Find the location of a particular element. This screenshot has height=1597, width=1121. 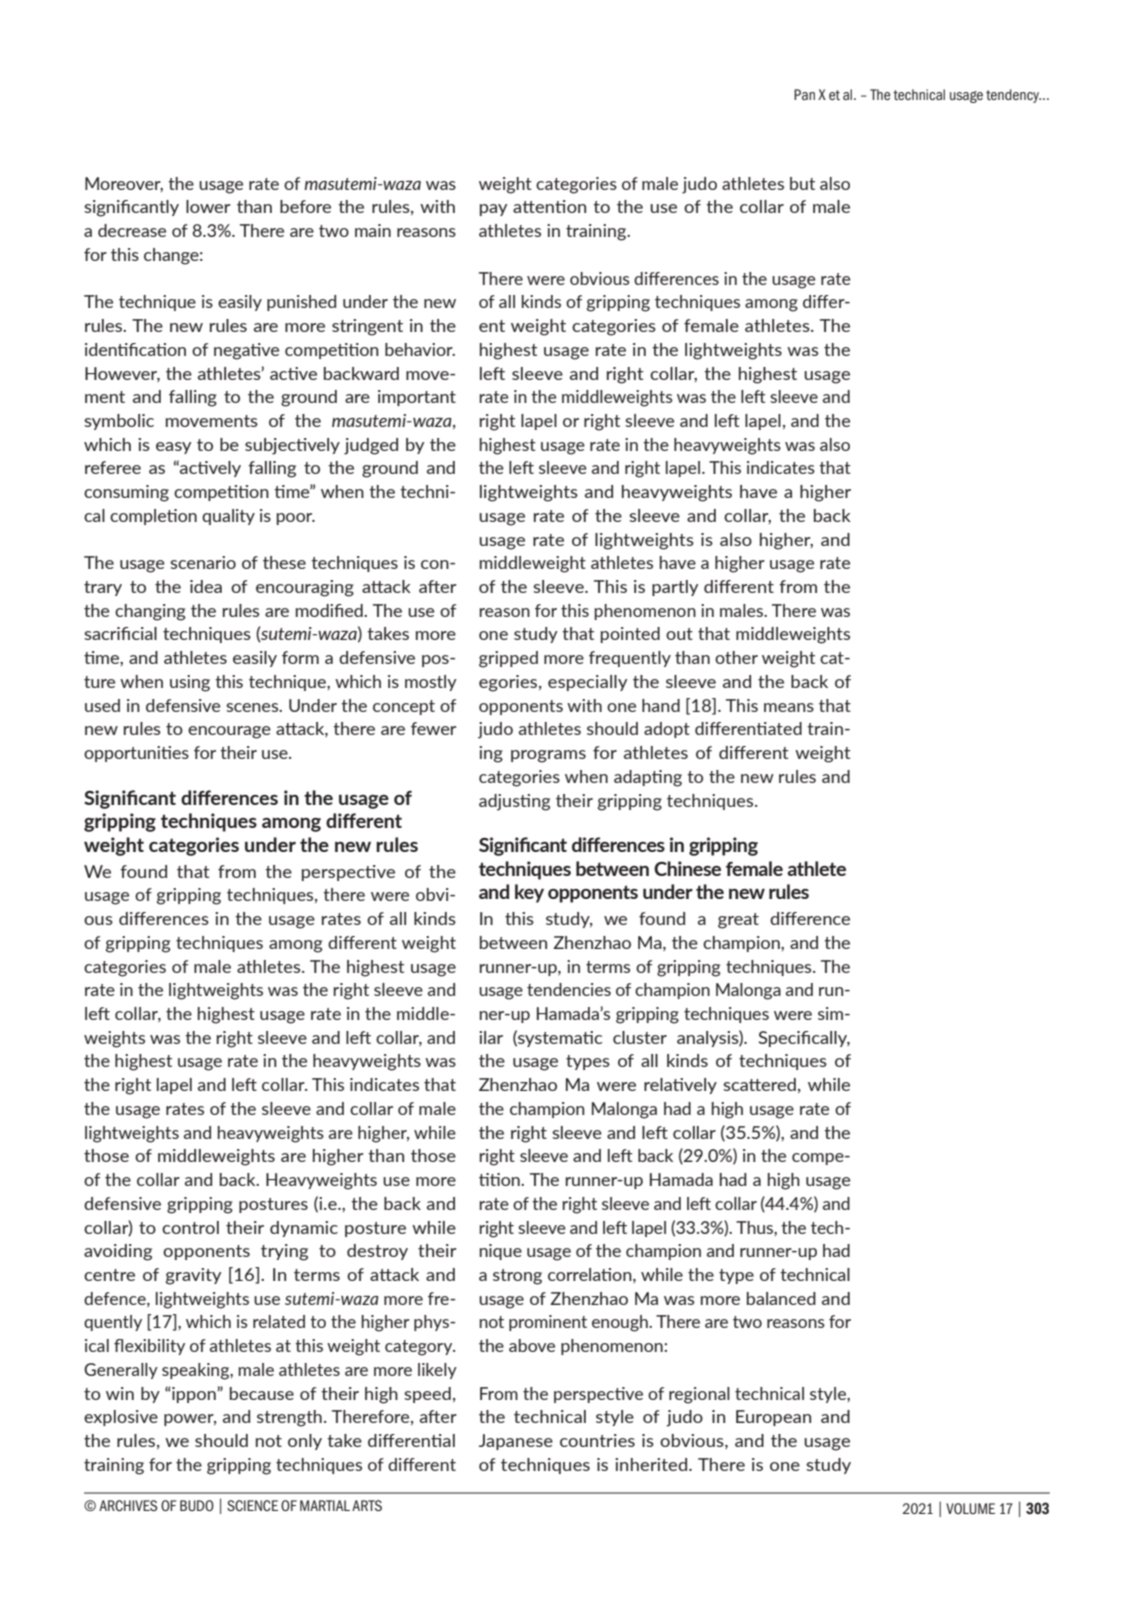

but is located at coordinates (802, 183).
